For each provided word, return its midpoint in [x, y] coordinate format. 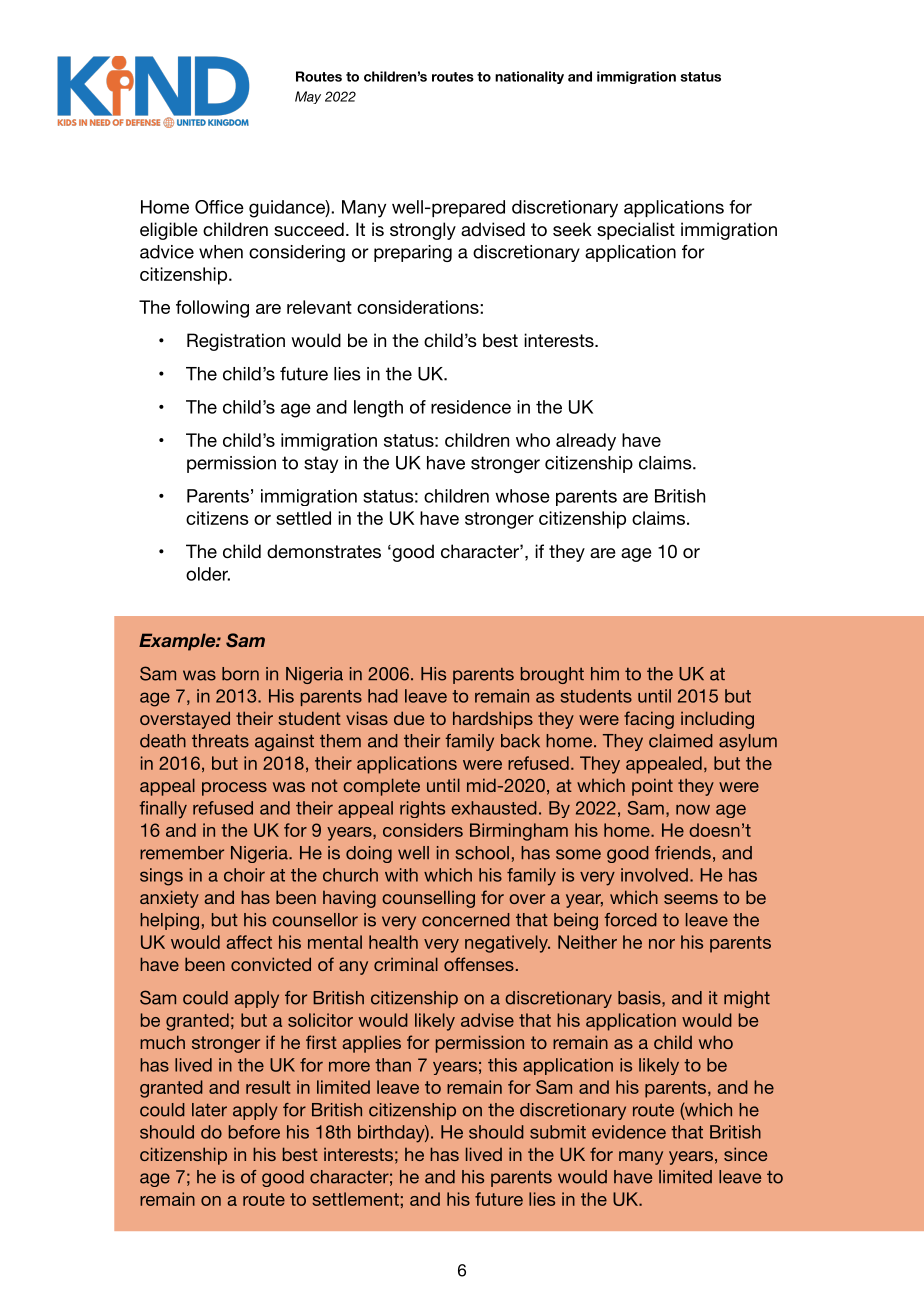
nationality [529, 77]
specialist [636, 231]
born [240, 674]
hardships [493, 720]
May [308, 97]
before [254, 1132]
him [605, 673]
